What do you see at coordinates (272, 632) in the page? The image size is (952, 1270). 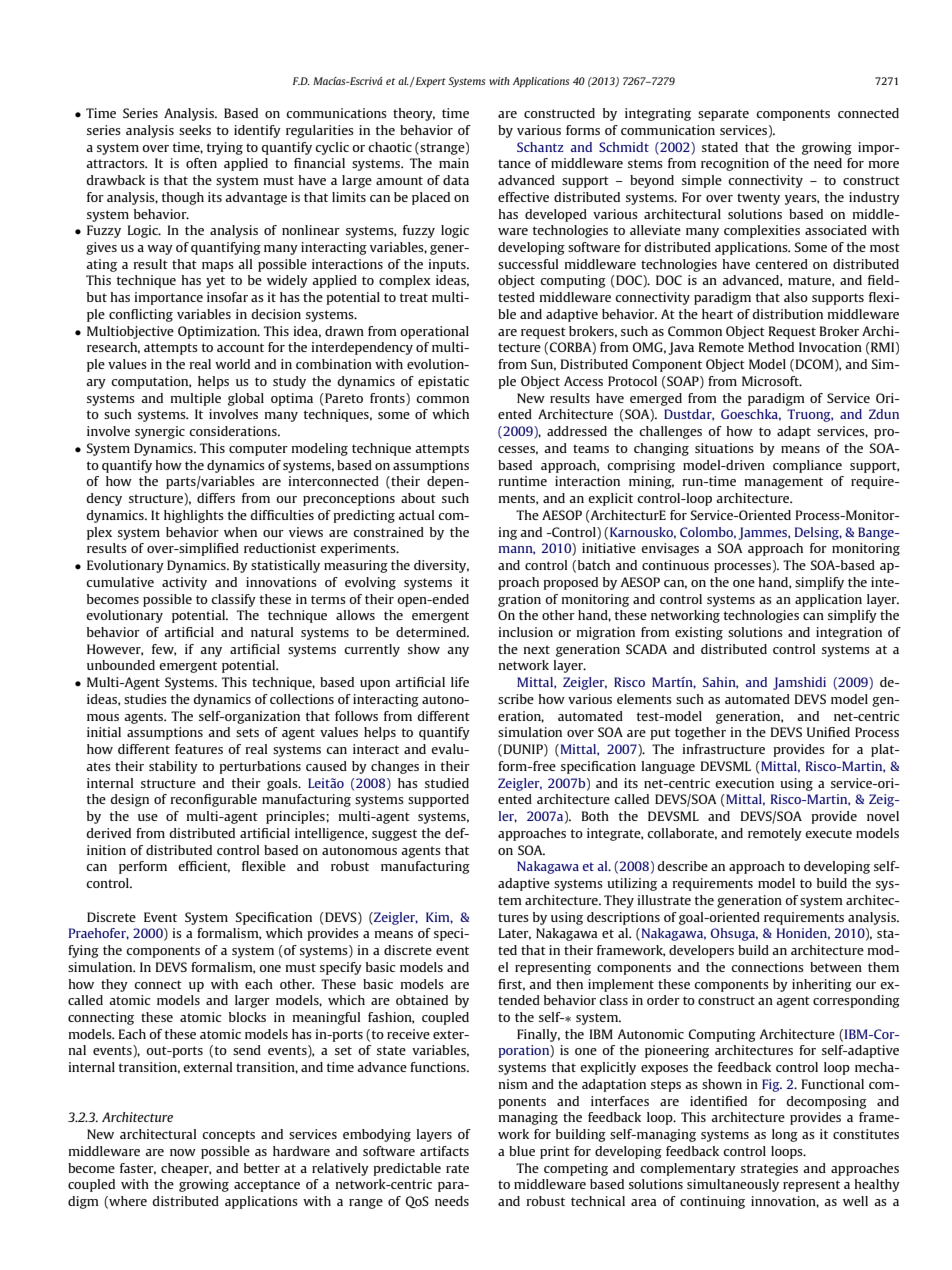 I see `natural` at bounding box center [272, 632].
